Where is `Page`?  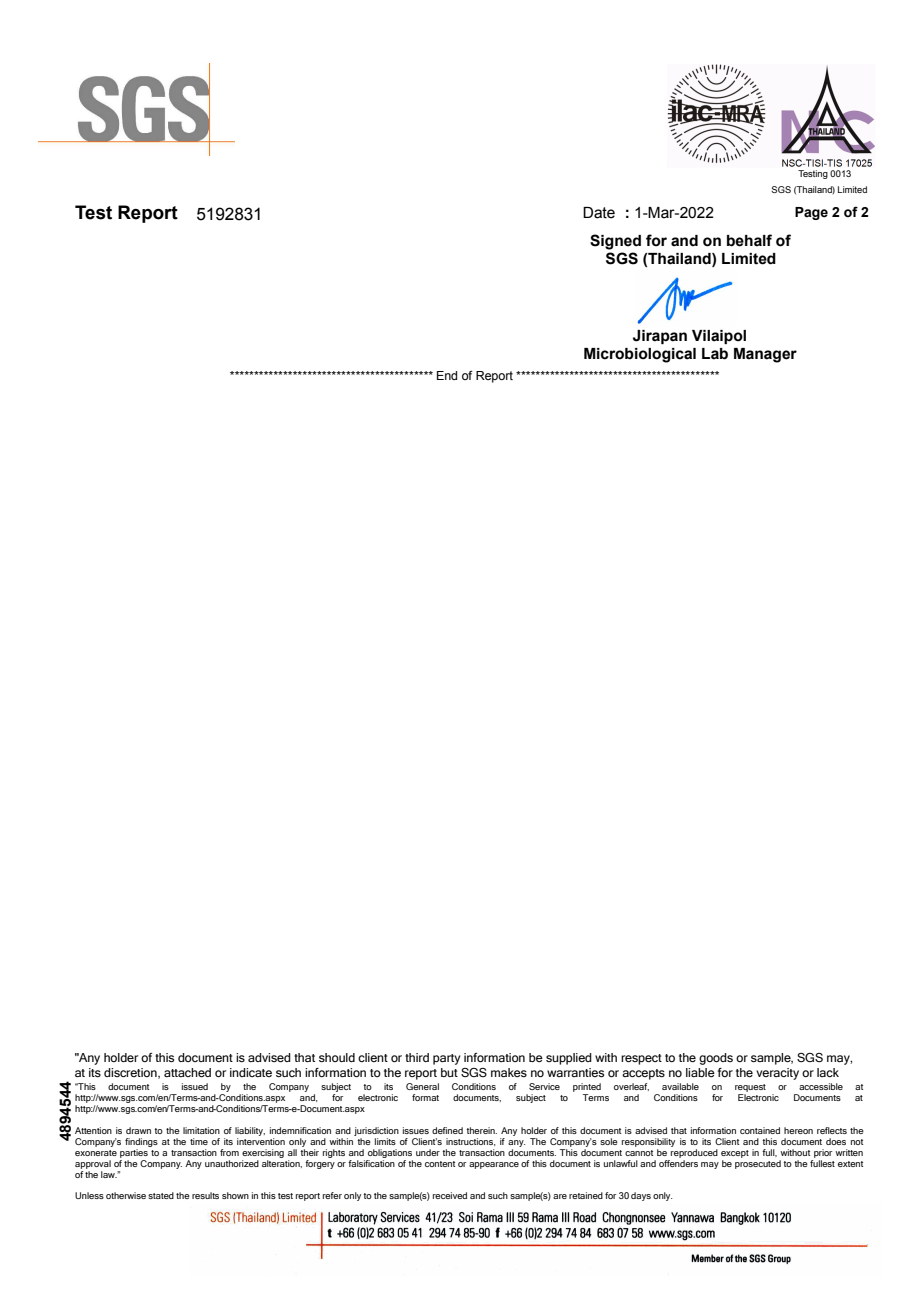
Page is located at coordinates (811, 213).
